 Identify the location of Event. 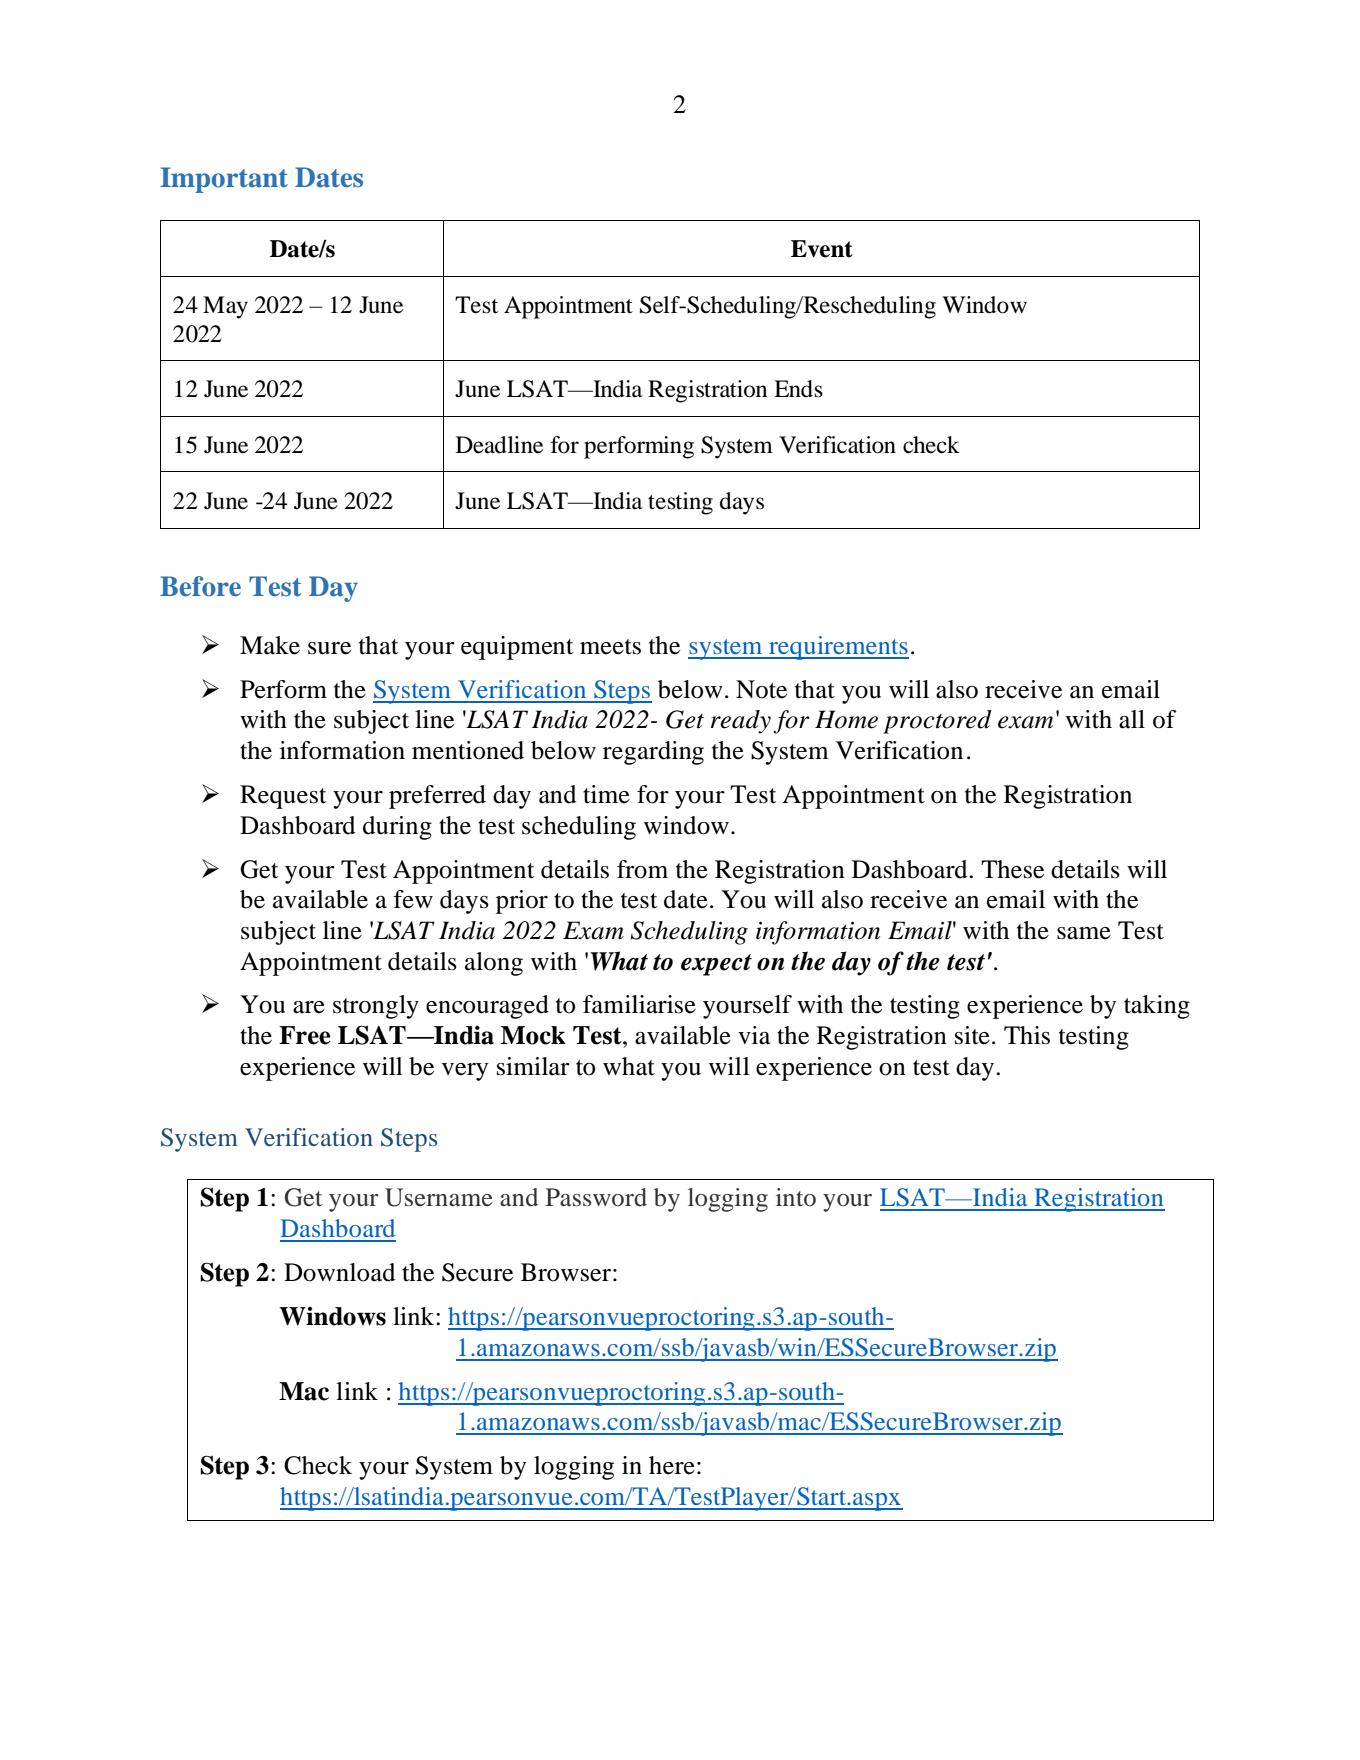
(822, 249).
